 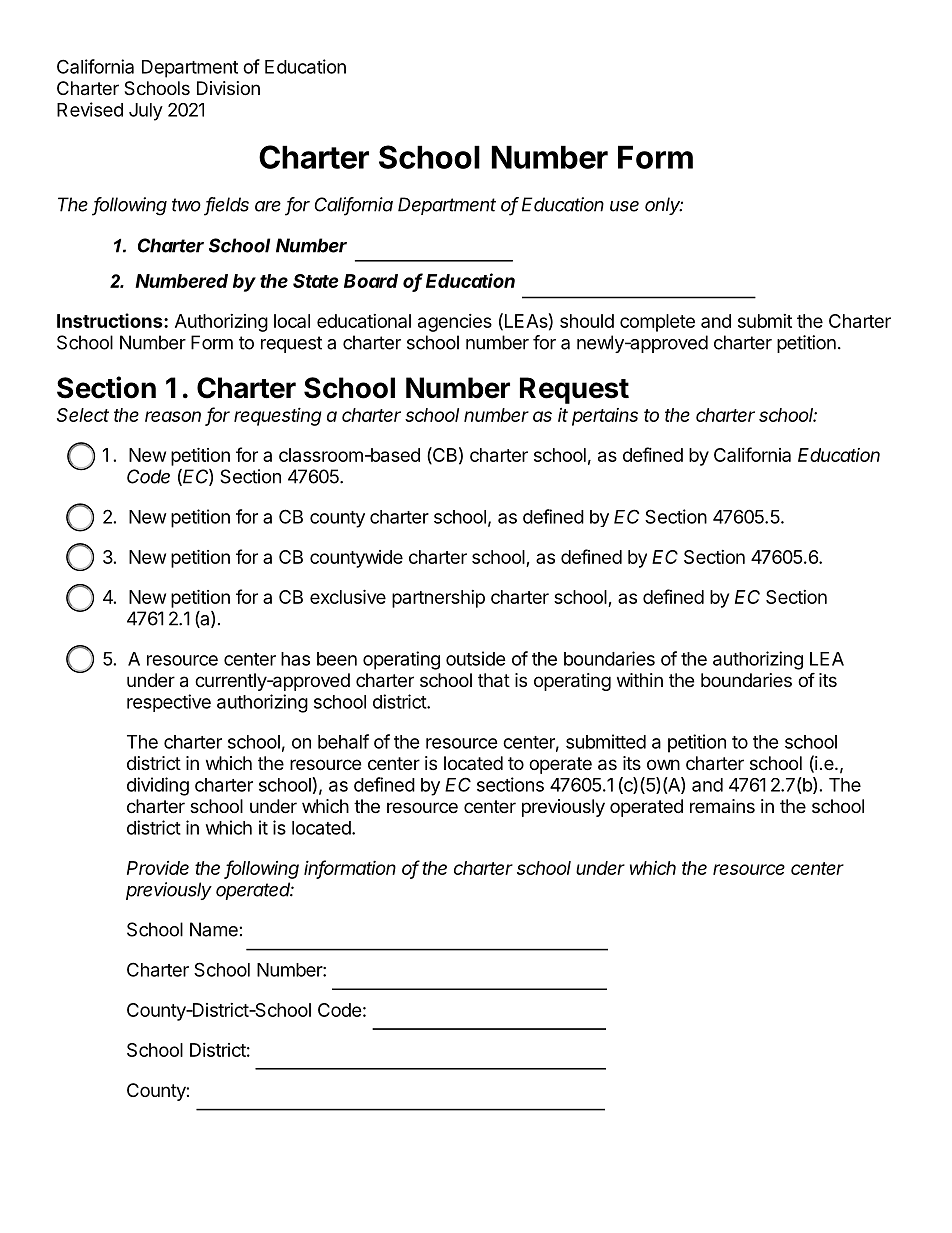 What do you see at coordinates (722, 806) in the screenshot?
I see `remains` at bounding box center [722, 806].
